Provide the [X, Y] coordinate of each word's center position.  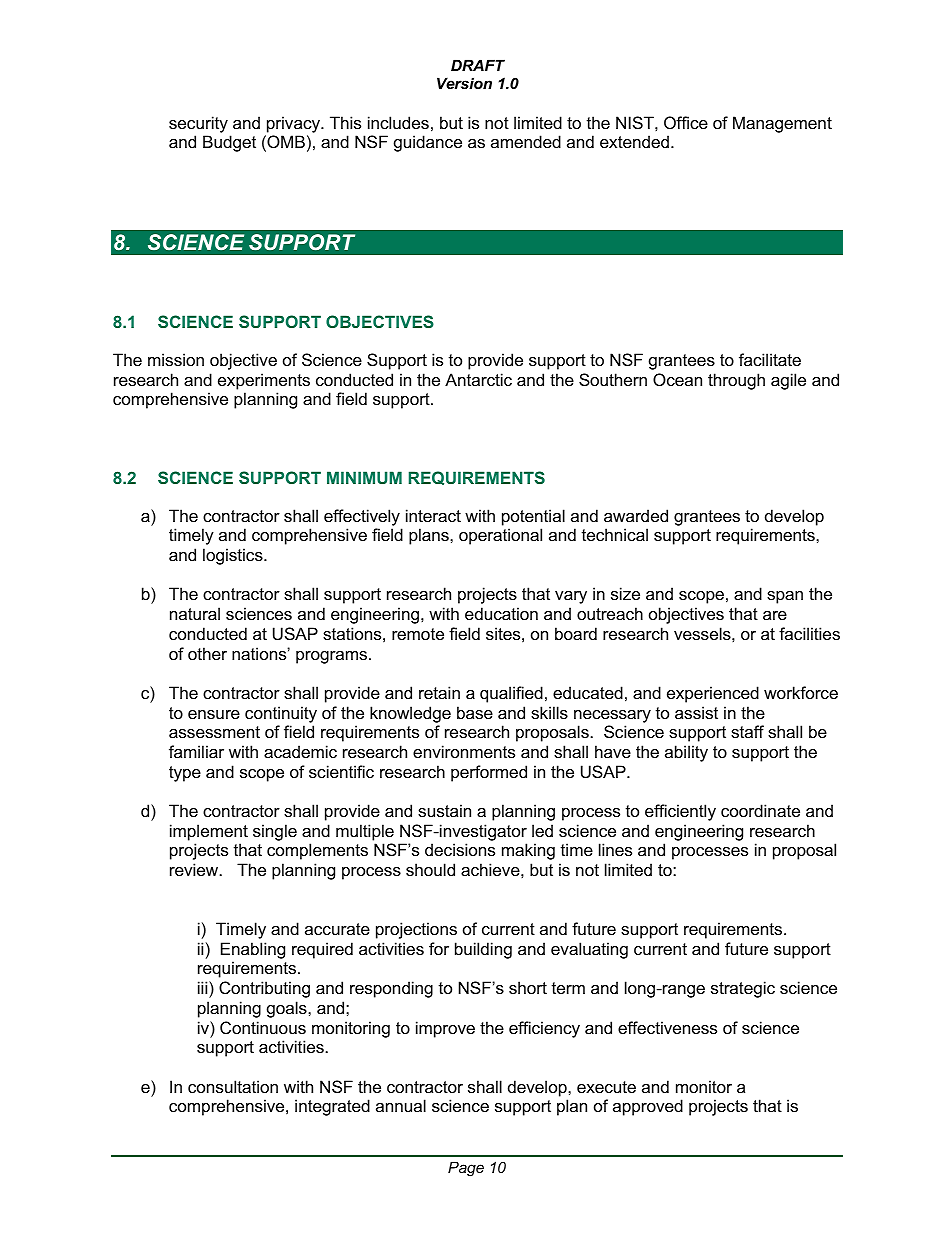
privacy [294, 124]
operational [500, 536]
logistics [234, 556]
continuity [281, 714]
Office [686, 122]
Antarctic [478, 379]
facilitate [770, 359]
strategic [743, 989]
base [475, 712]
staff [747, 731]
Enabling [253, 950]
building [483, 950]
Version [464, 83]
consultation [233, 1086]
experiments [264, 381]
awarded [636, 515]
